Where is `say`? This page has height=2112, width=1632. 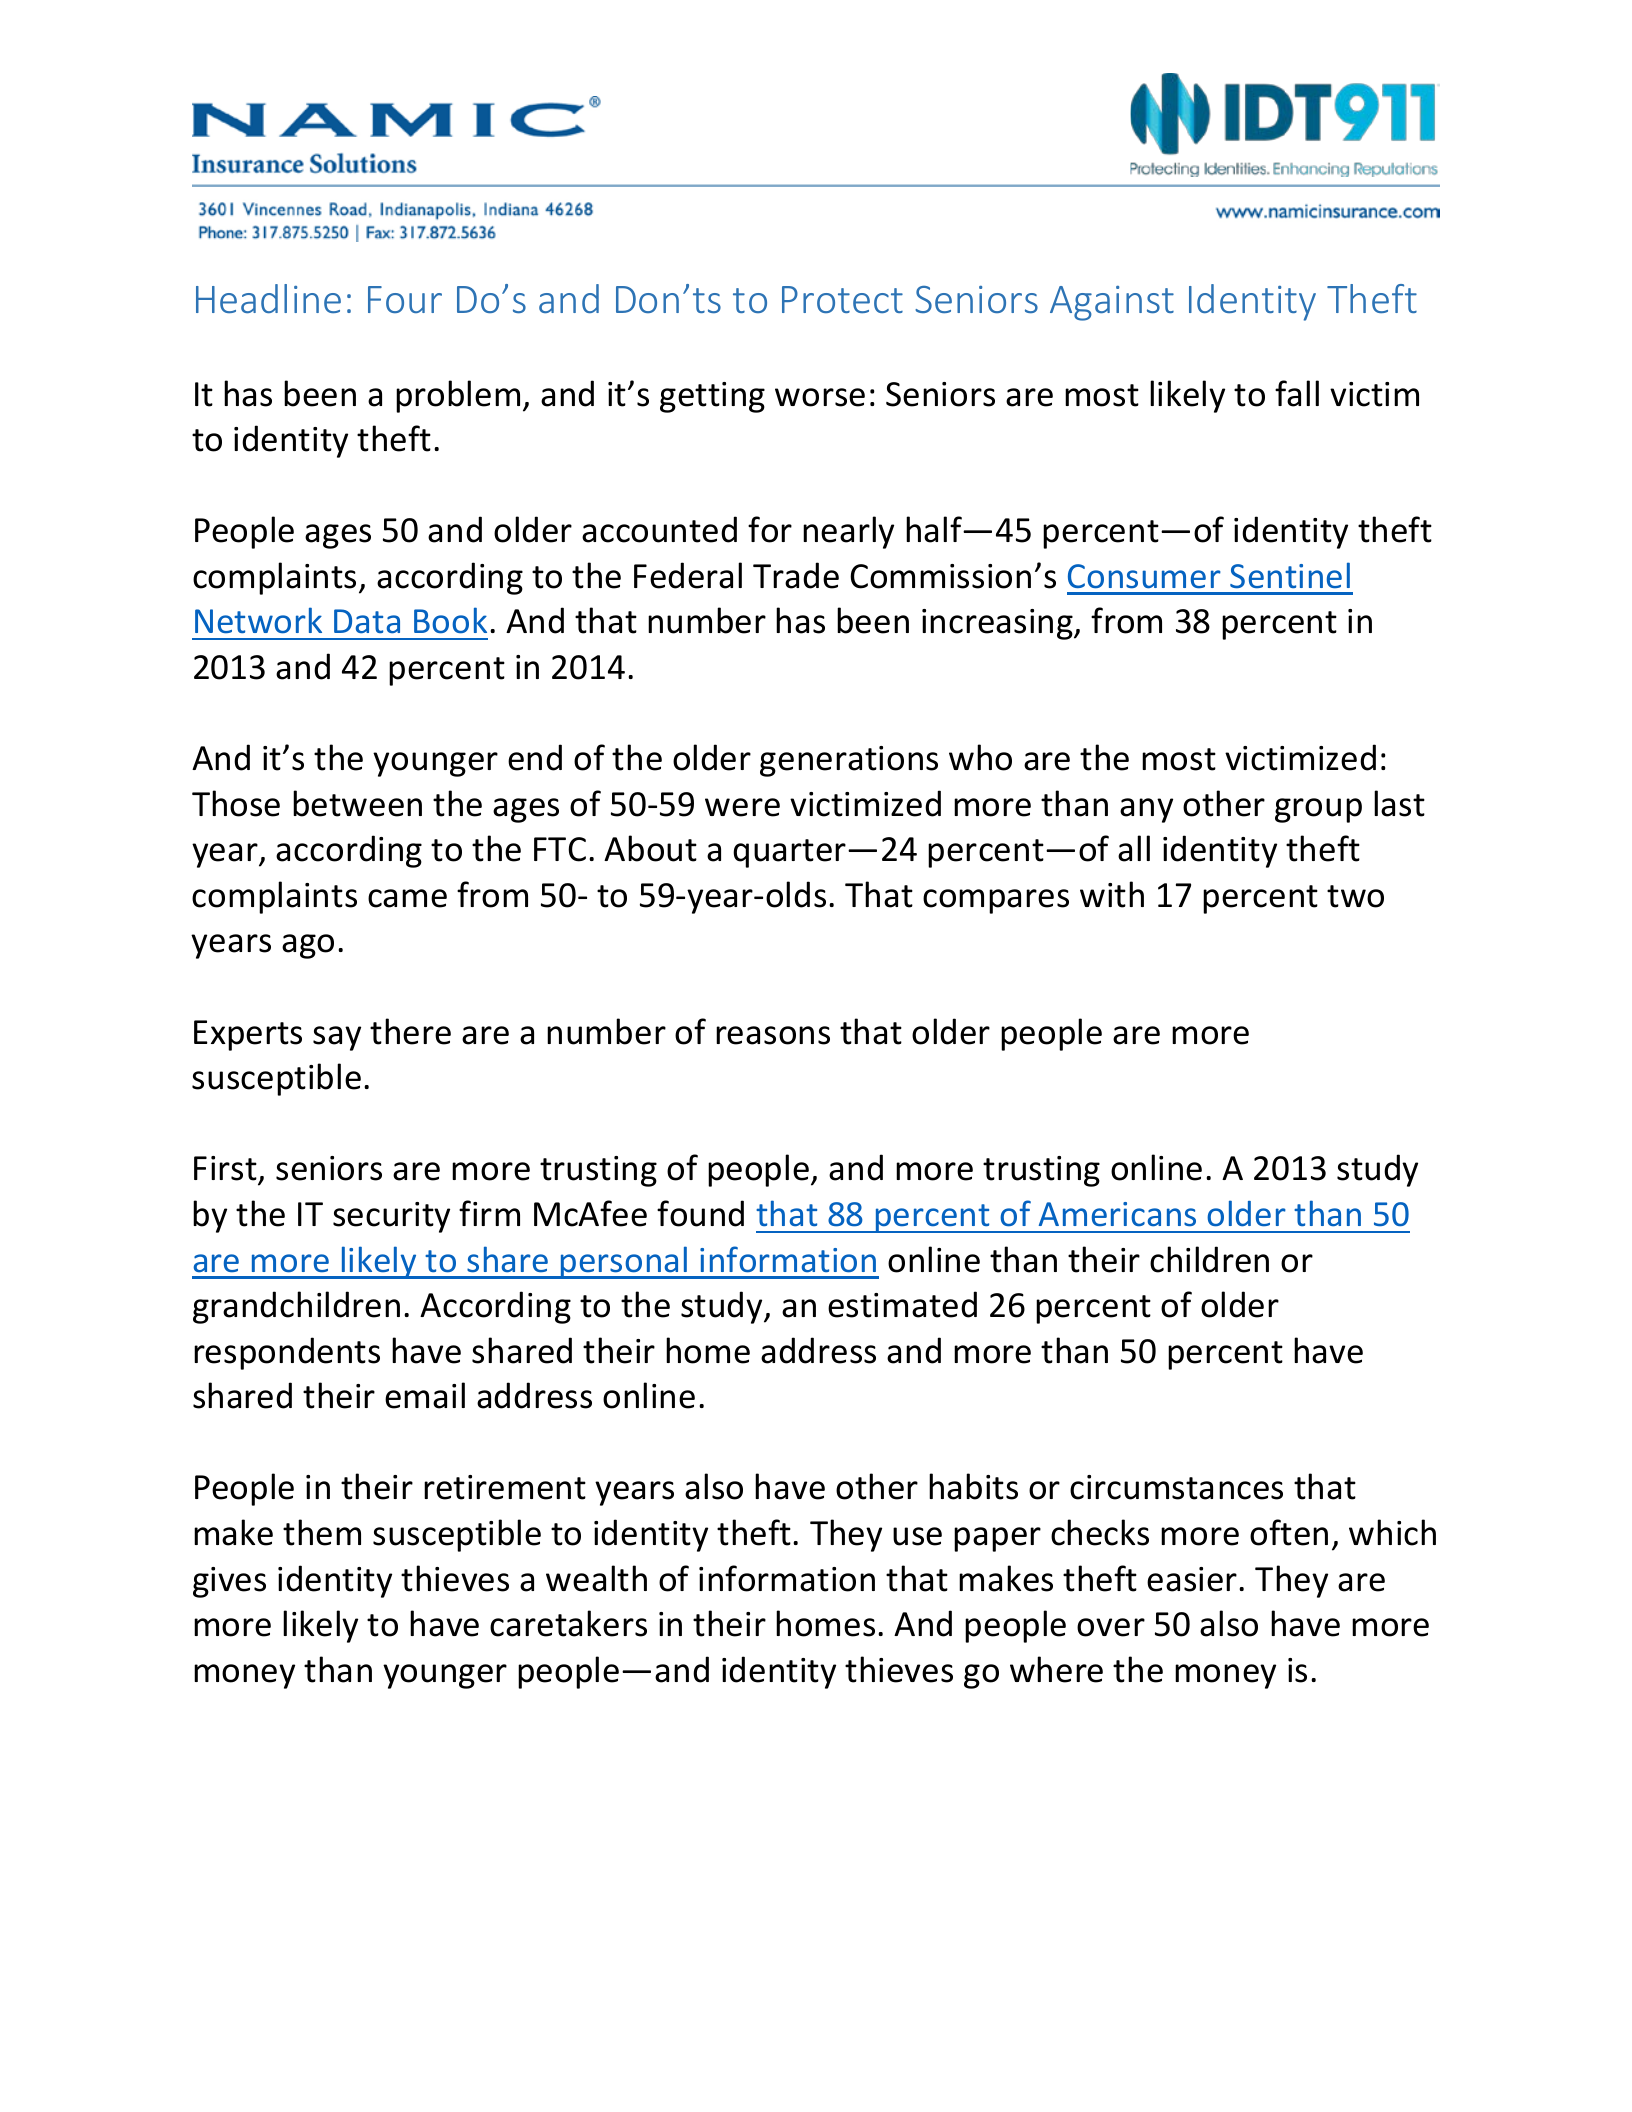
say is located at coordinates (337, 1038).
